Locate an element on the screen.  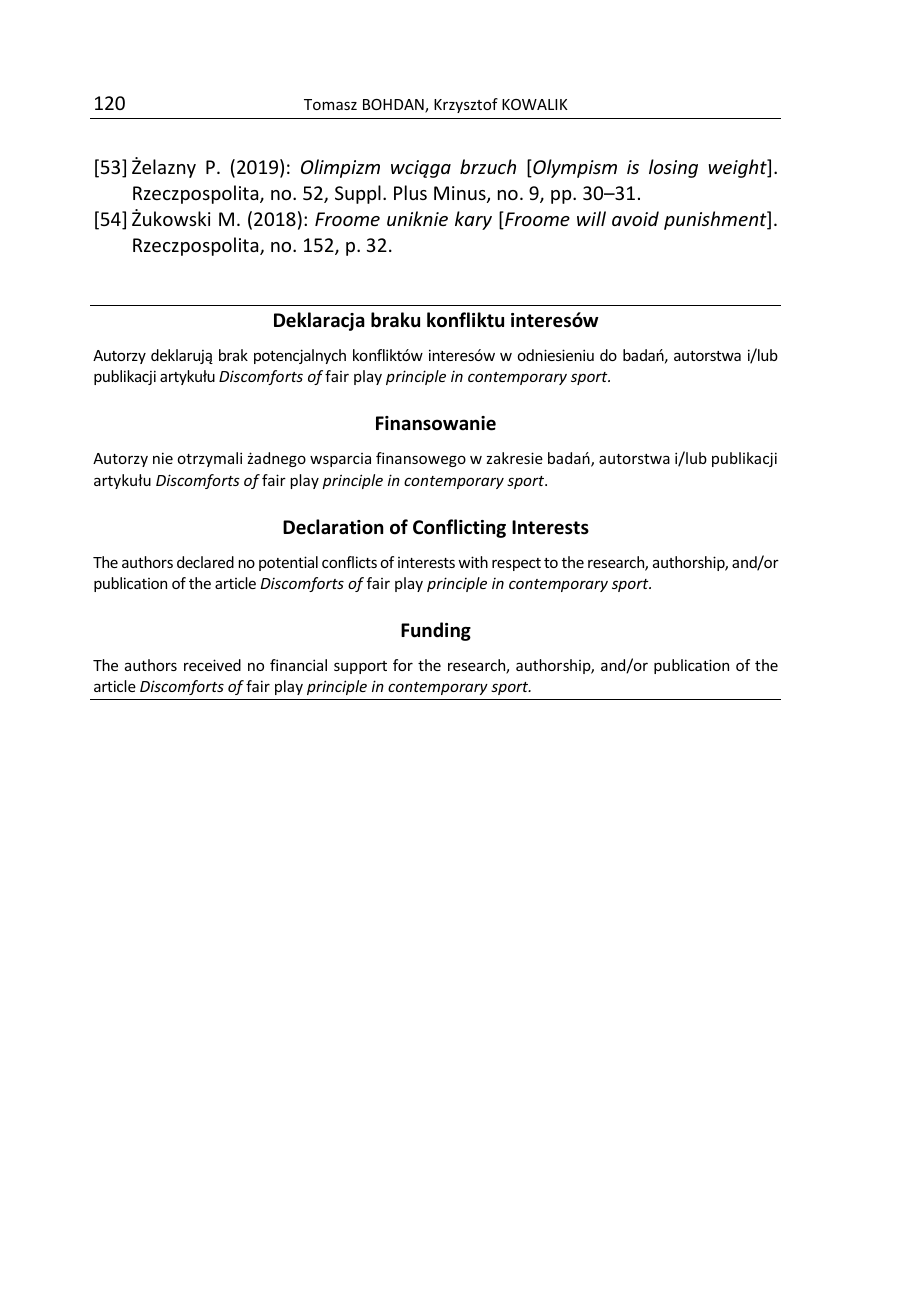
with is located at coordinates (473, 562).
